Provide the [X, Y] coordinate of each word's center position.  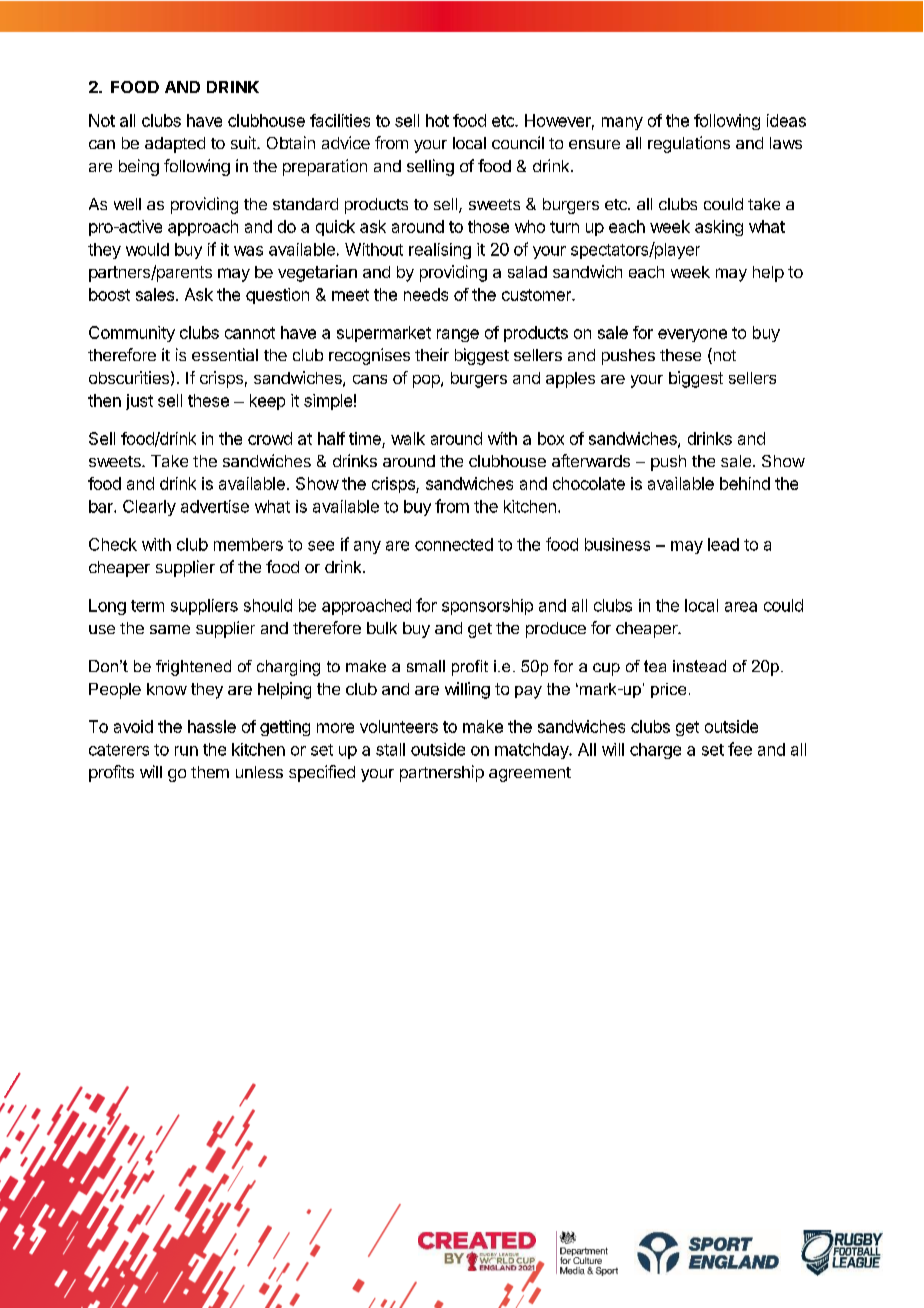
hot [437, 120]
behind [745, 483]
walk [408, 438]
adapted [175, 145]
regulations [689, 144]
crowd [270, 438]
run [186, 751]
